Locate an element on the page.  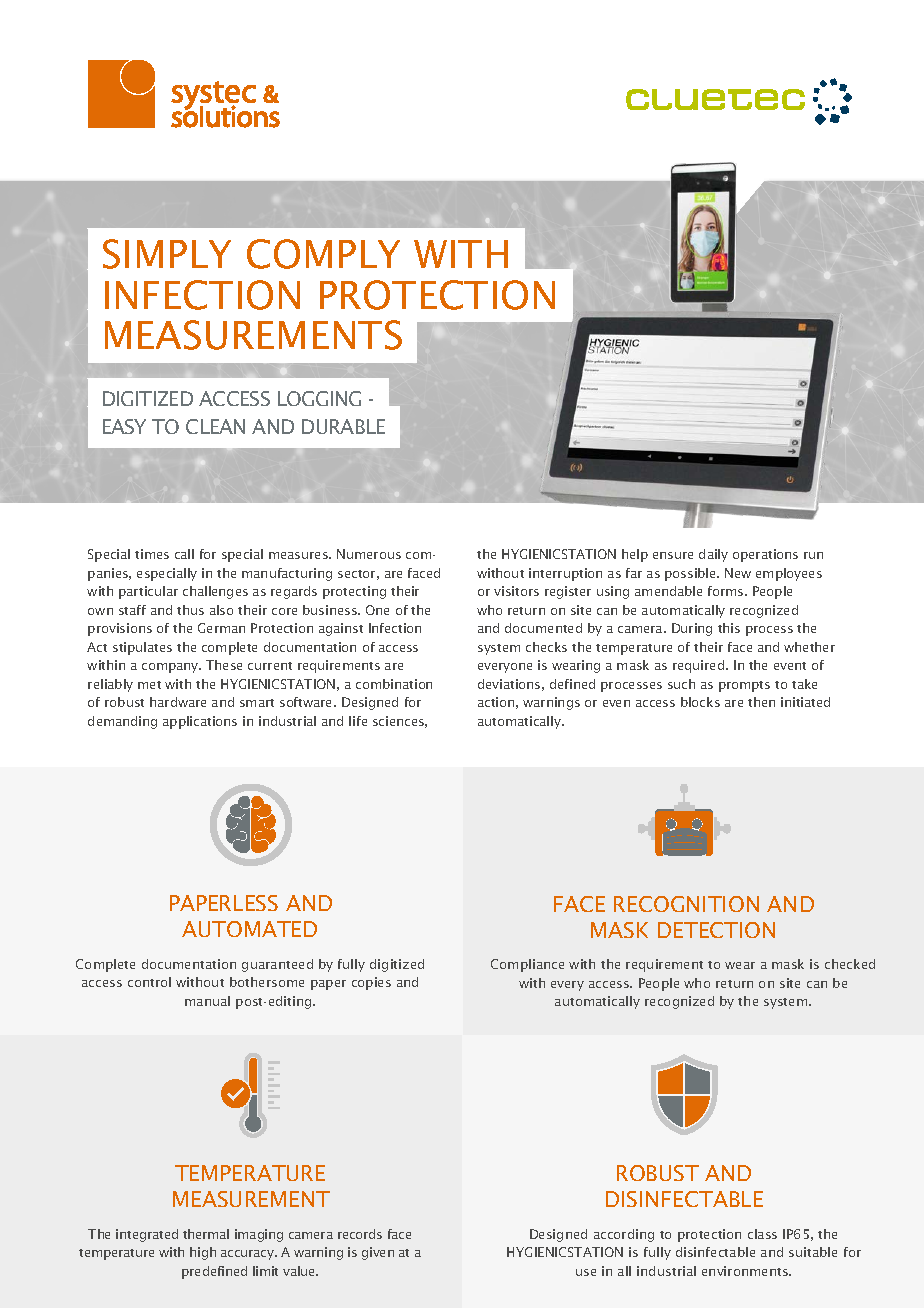
life is located at coordinates (358, 721).
